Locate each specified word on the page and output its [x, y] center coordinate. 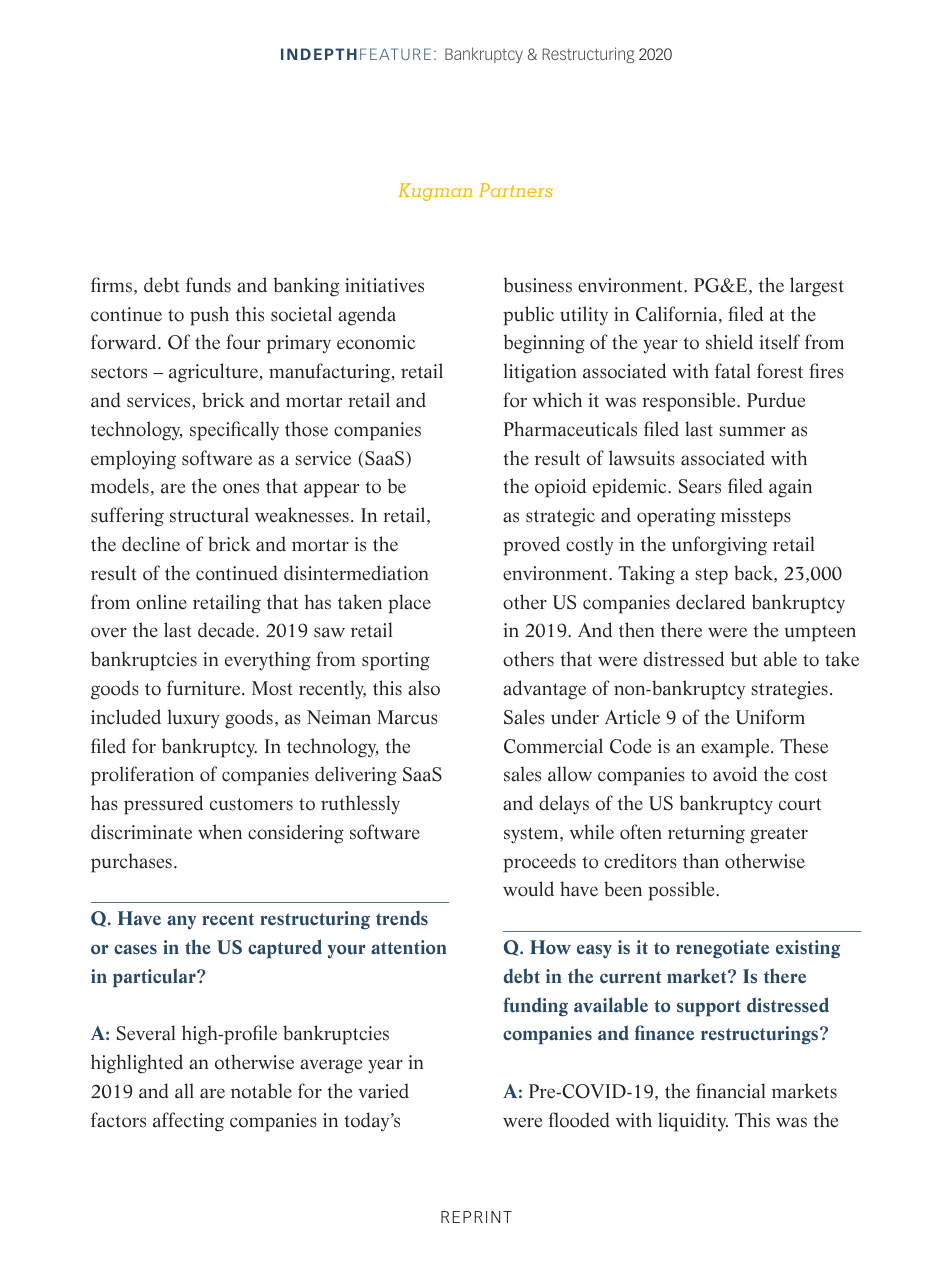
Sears [700, 486]
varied [383, 1091]
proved [531, 546]
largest [817, 287]
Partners [516, 190]
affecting [188, 1122]
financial [730, 1091]
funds [208, 285]
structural [209, 515]
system [532, 835]
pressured [163, 805]
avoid [735, 774]
